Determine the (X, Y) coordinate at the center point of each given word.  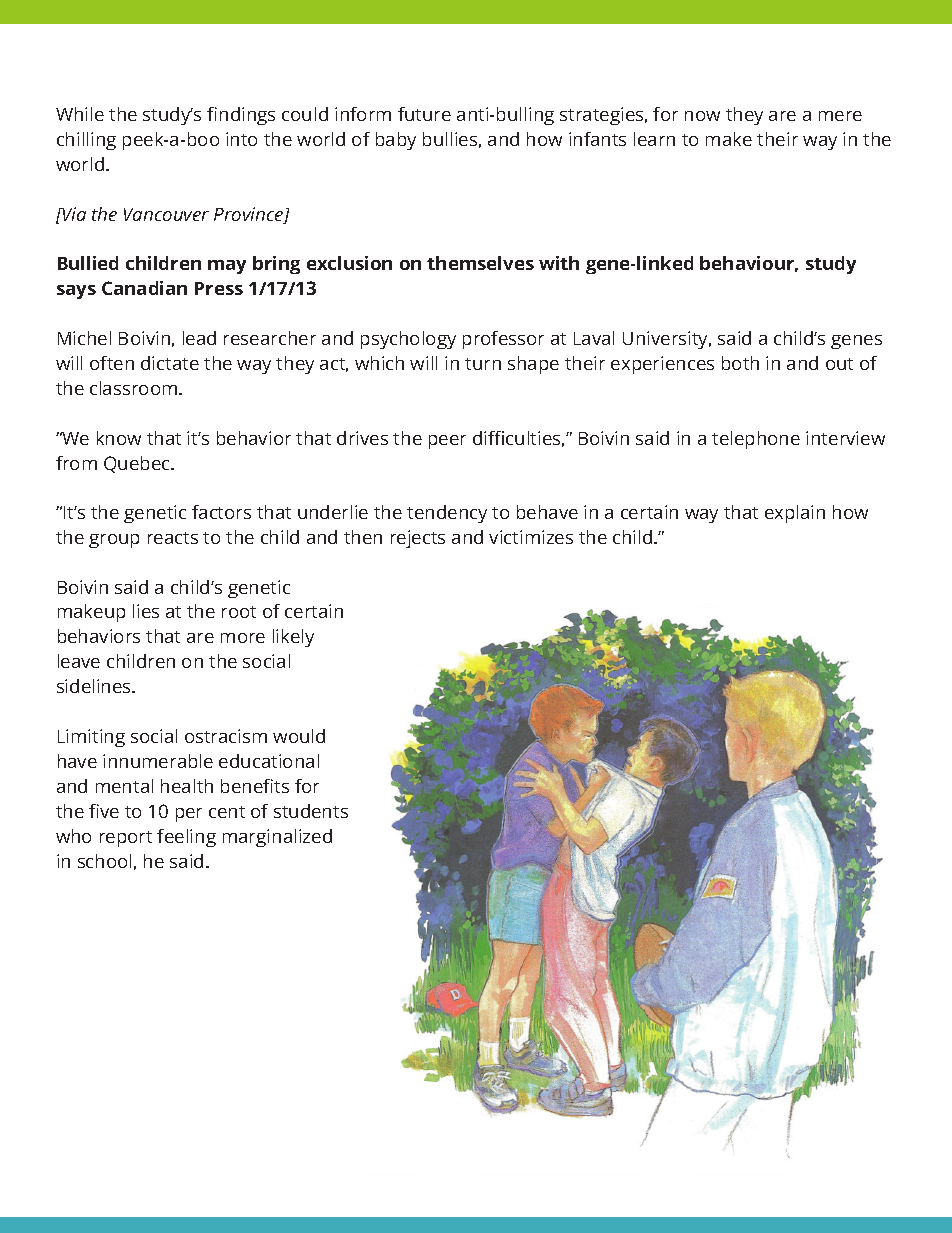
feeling (186, 838)
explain (795, 514)
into (241, 139)
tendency (447, 514)
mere (840, 116)
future (424, 114)
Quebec (138, 464)
